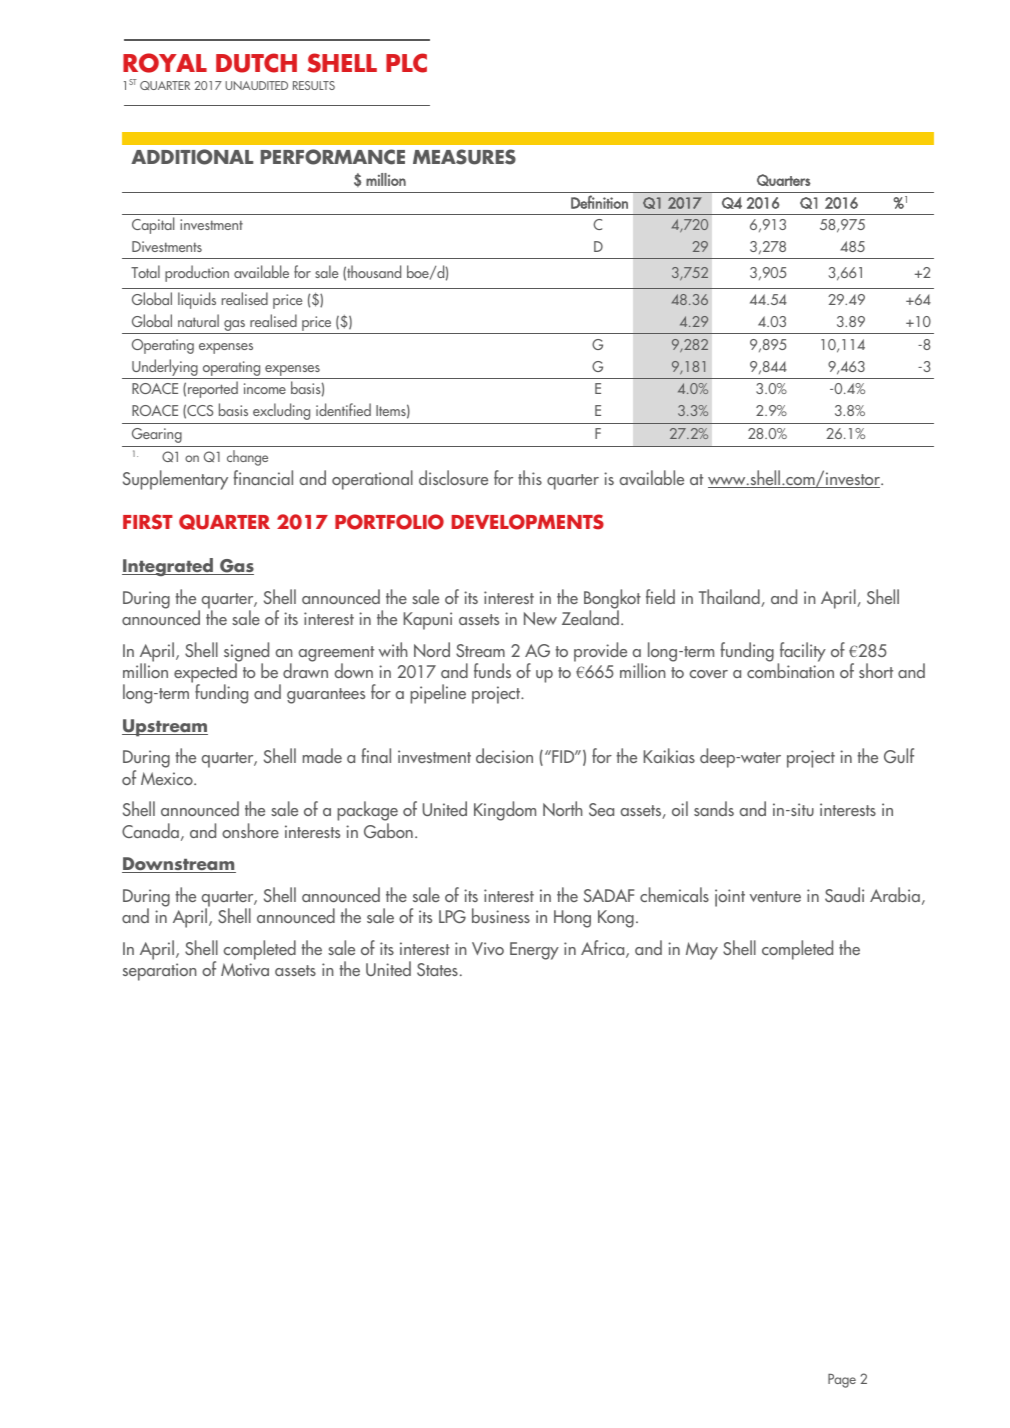 The image size is (1010, 1428). What do you see at coordinates (730, 598) in the page?
I see `Thailand` at bounding box center [730, 598].
